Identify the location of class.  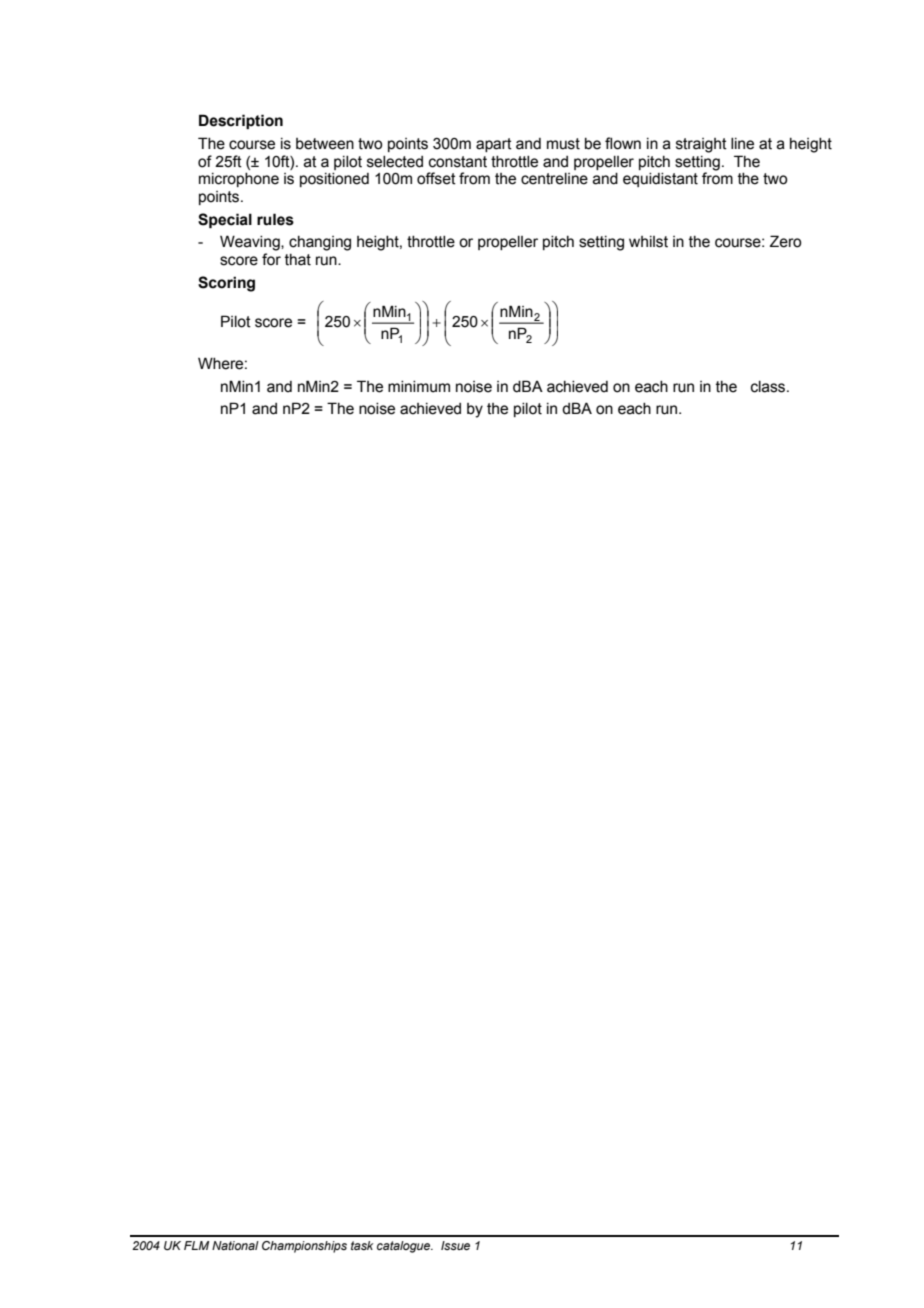
(769, 387).
